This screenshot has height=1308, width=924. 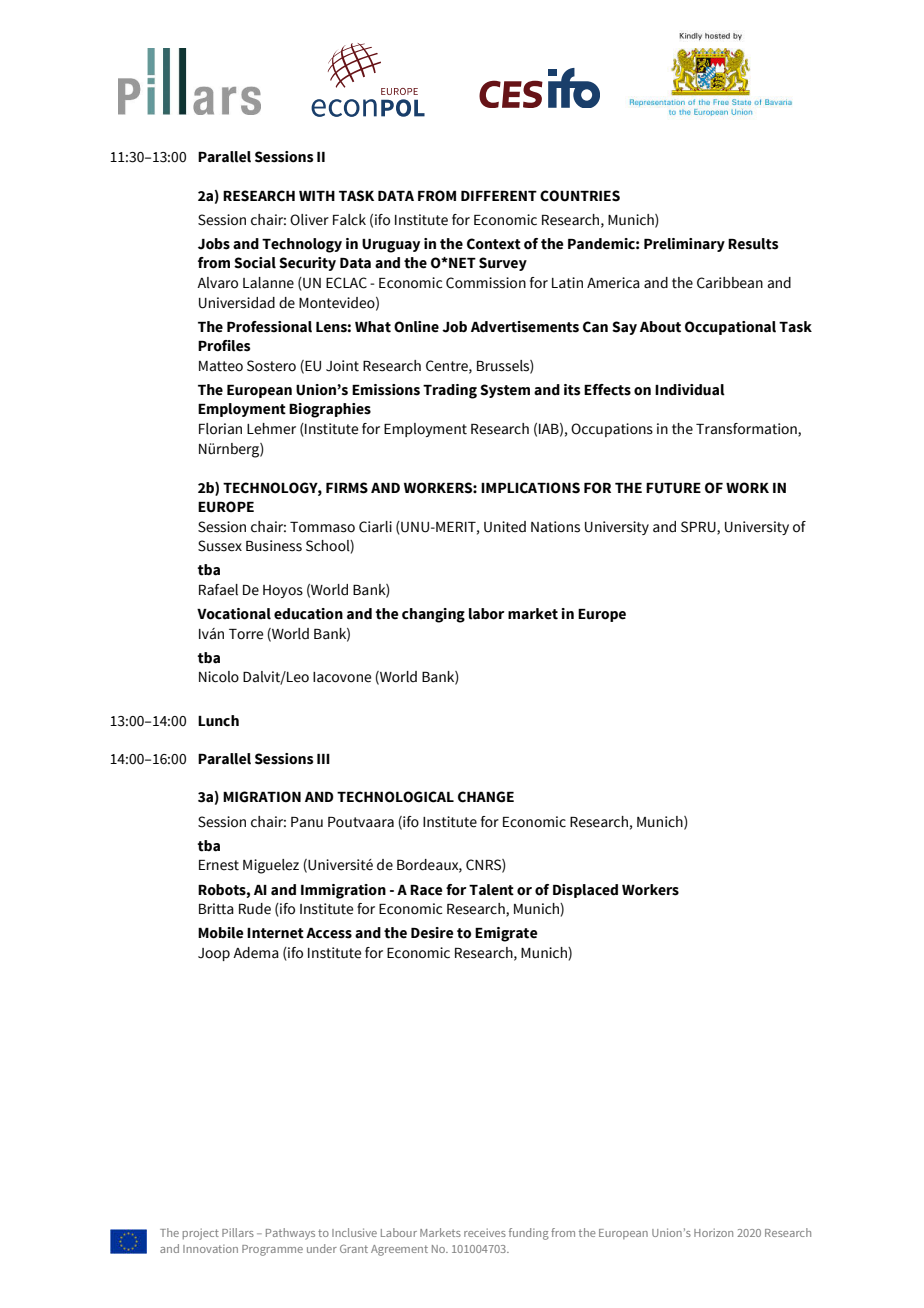 I want to click on Displaced, so click(x=585, y=891).
